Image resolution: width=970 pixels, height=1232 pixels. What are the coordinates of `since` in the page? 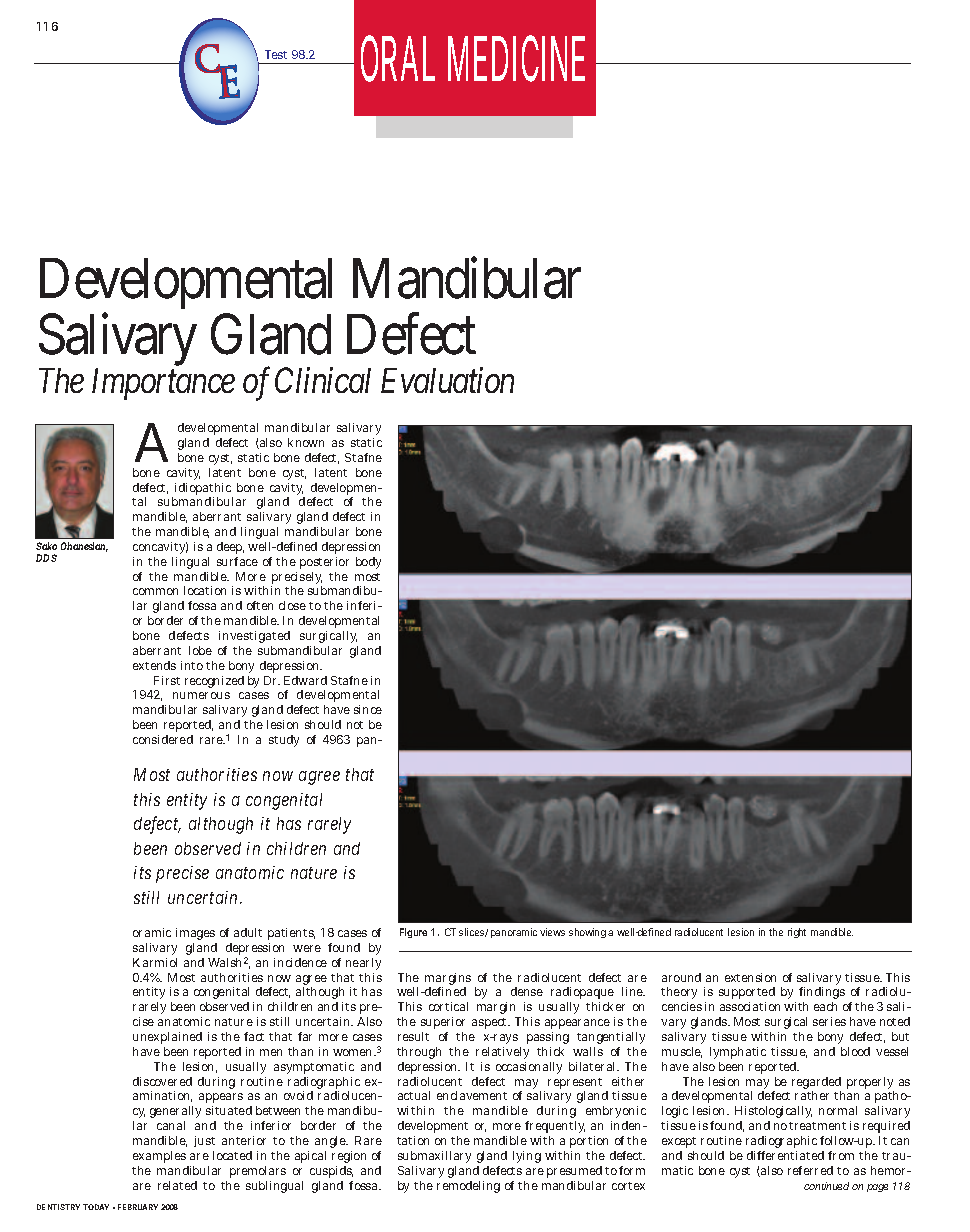 It's located at (368, 709).
